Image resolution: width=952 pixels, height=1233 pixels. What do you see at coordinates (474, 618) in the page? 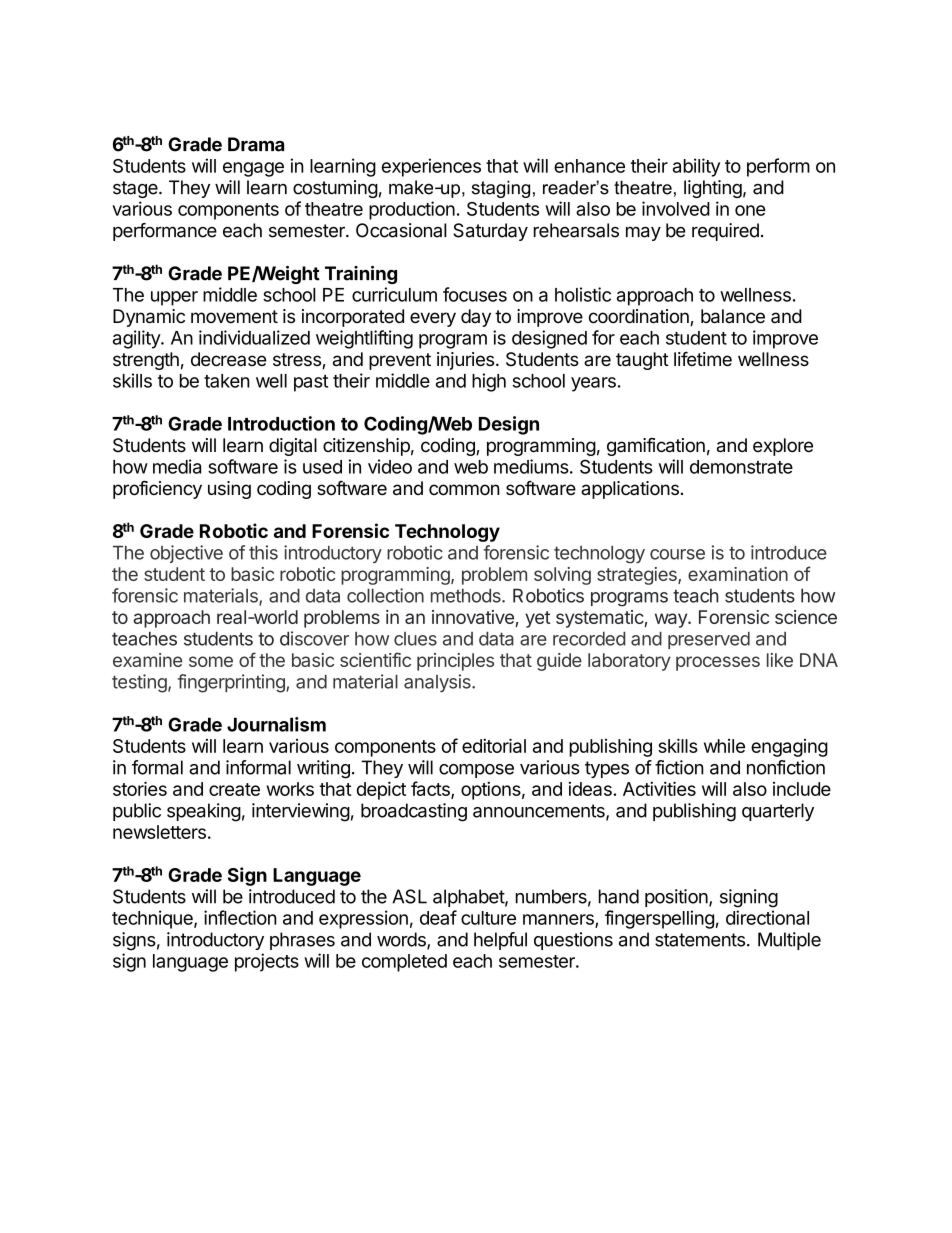
I see `innovative` at bounding box center [474, 618].
